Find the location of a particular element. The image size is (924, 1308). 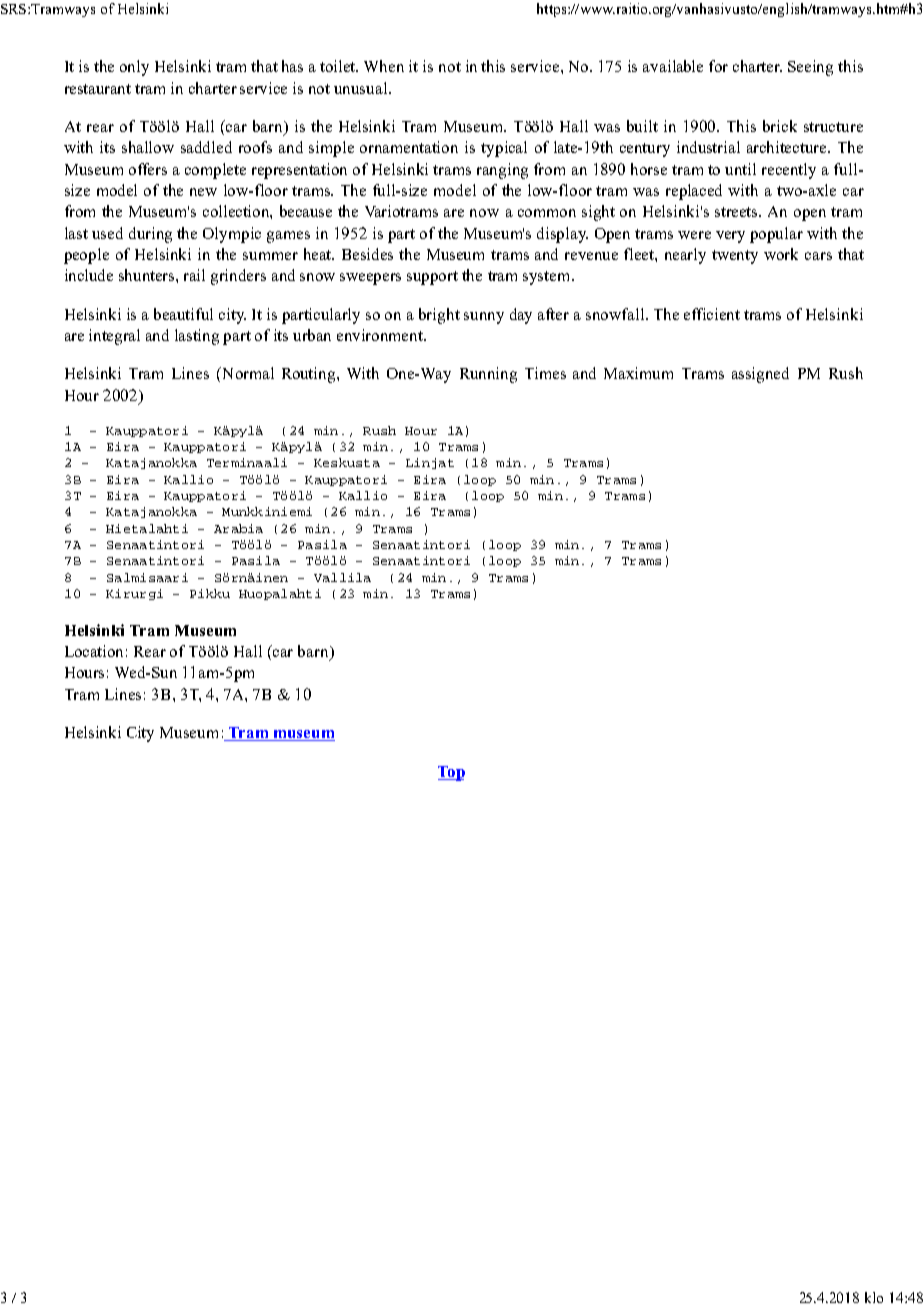

integral is located at coordinates (114, 337).
